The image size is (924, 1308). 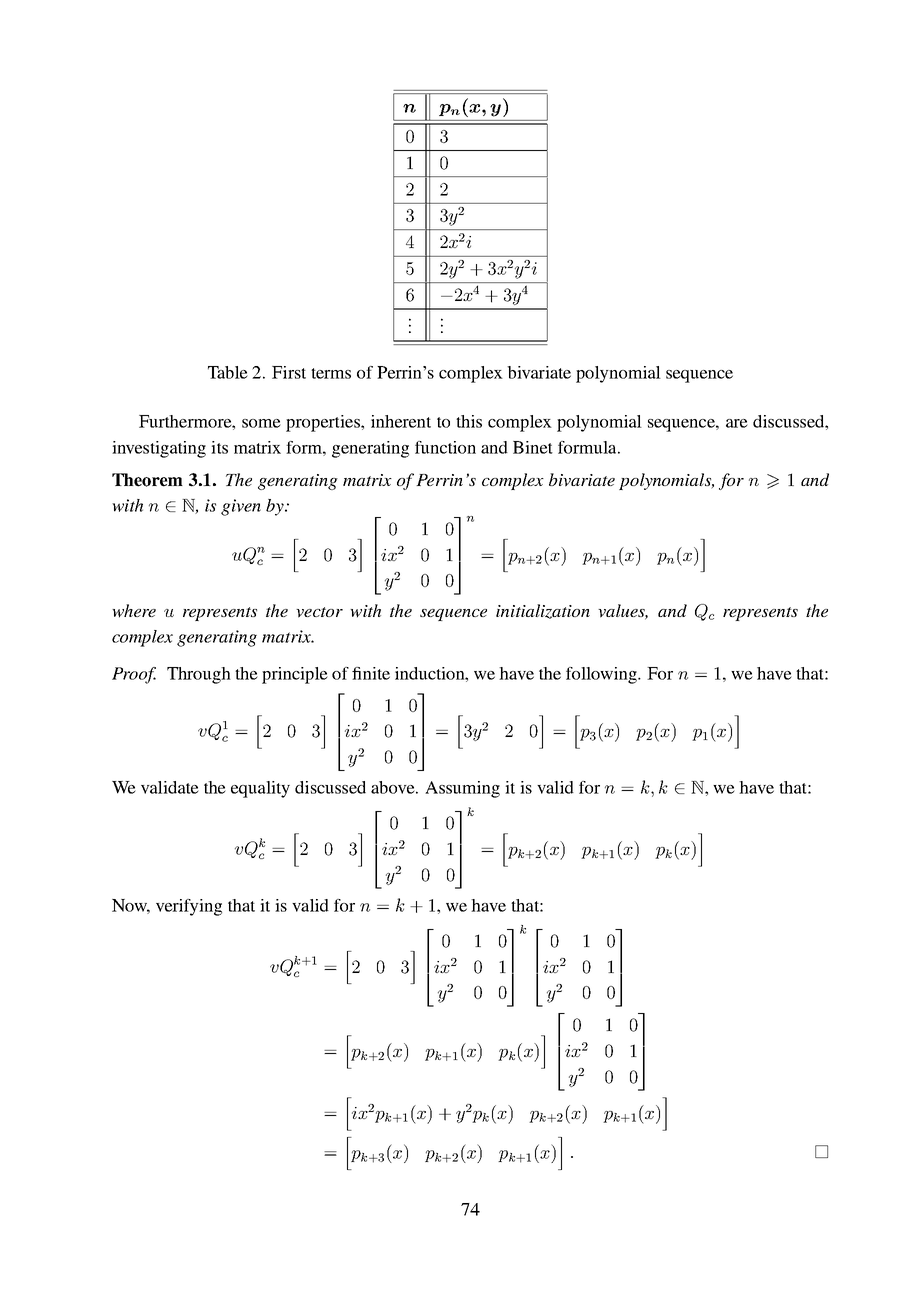 What do you see at coordinates (371, 673) in the page?
I see `finite` at bounding box center [371, 673].
